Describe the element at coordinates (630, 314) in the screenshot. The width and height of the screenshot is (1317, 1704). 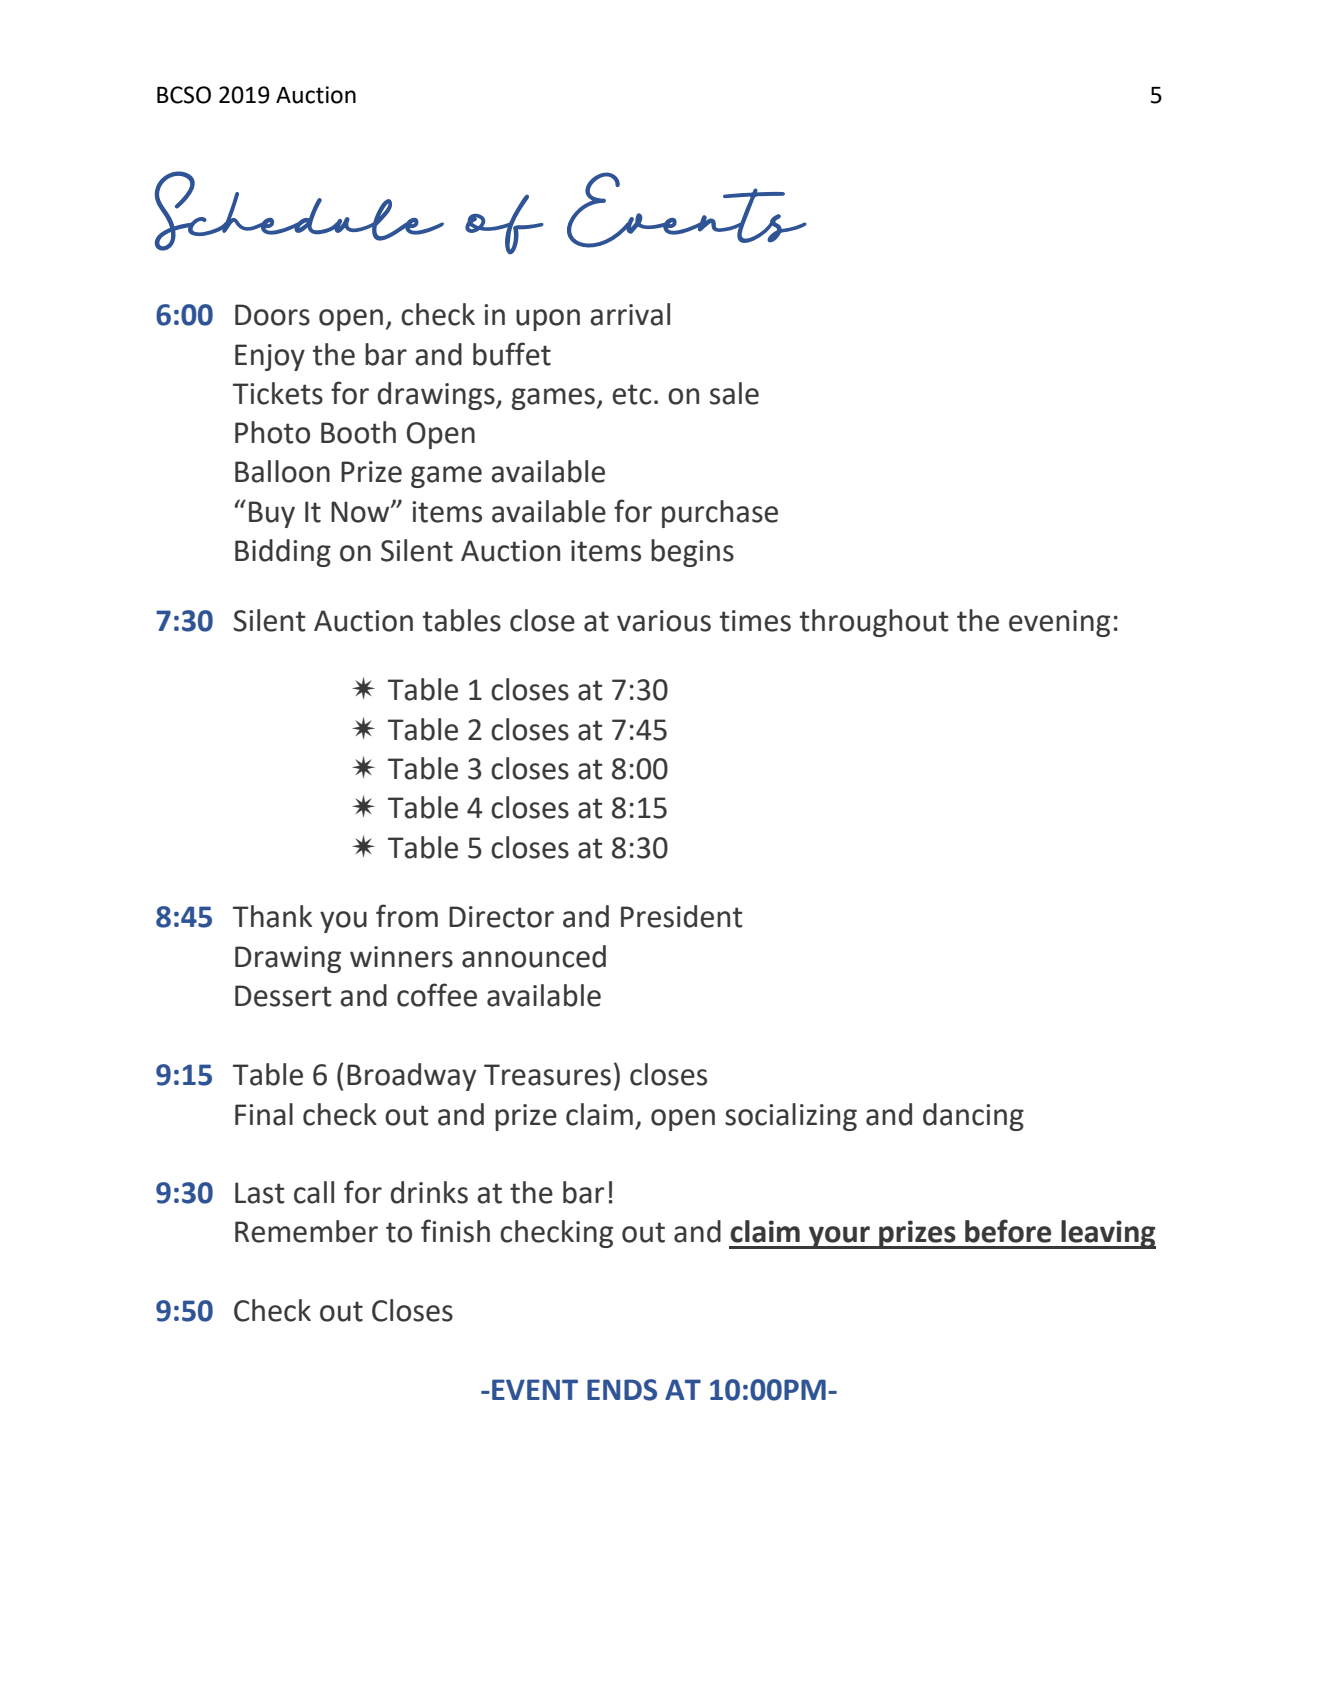
I see `arrival` at that location.
